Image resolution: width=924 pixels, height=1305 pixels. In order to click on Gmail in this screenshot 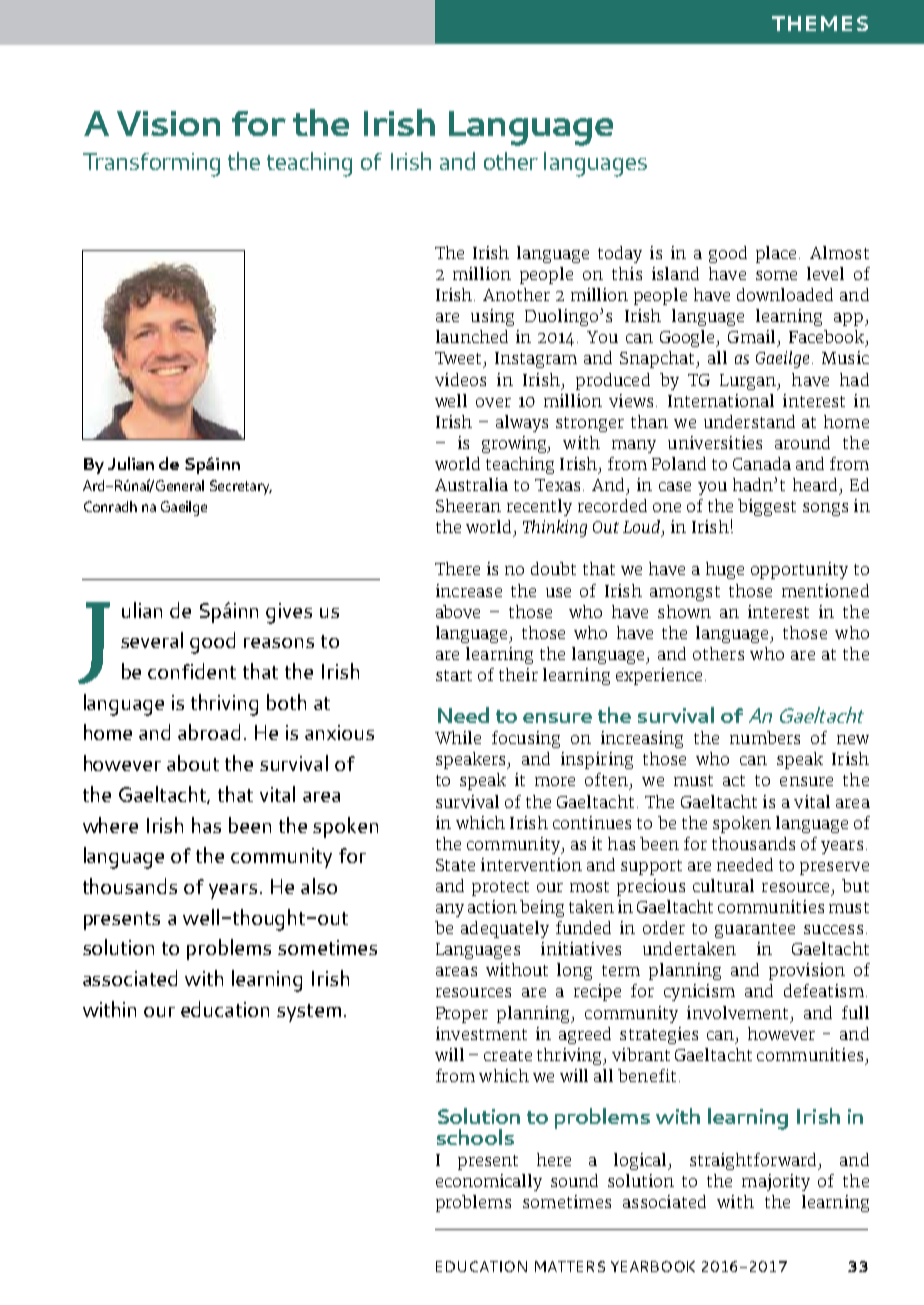, I will do `click(751, 336)`.
